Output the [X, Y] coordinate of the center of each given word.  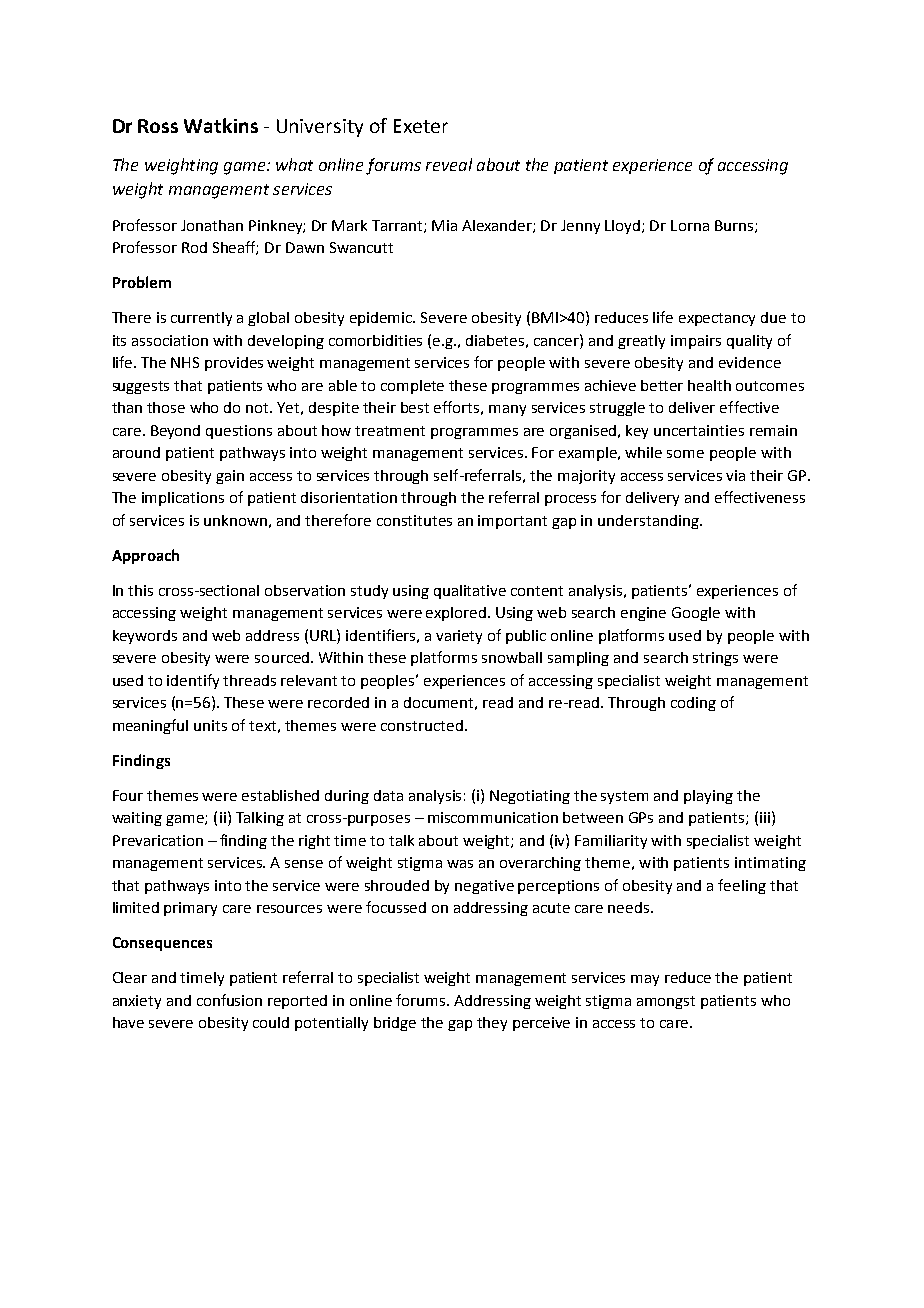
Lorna [690, 225]
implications [183, 499]
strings [715, 659]
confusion [229, 1000]
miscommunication [493, 817]
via [735, 475]
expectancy [717, 319]
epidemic [382, 319]
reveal [449, 164]
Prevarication [158, 840]
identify [193, 681]
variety [459, 637]
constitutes [414, 520]
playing [708, 797]
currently [201, 319]
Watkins [221, 125]
